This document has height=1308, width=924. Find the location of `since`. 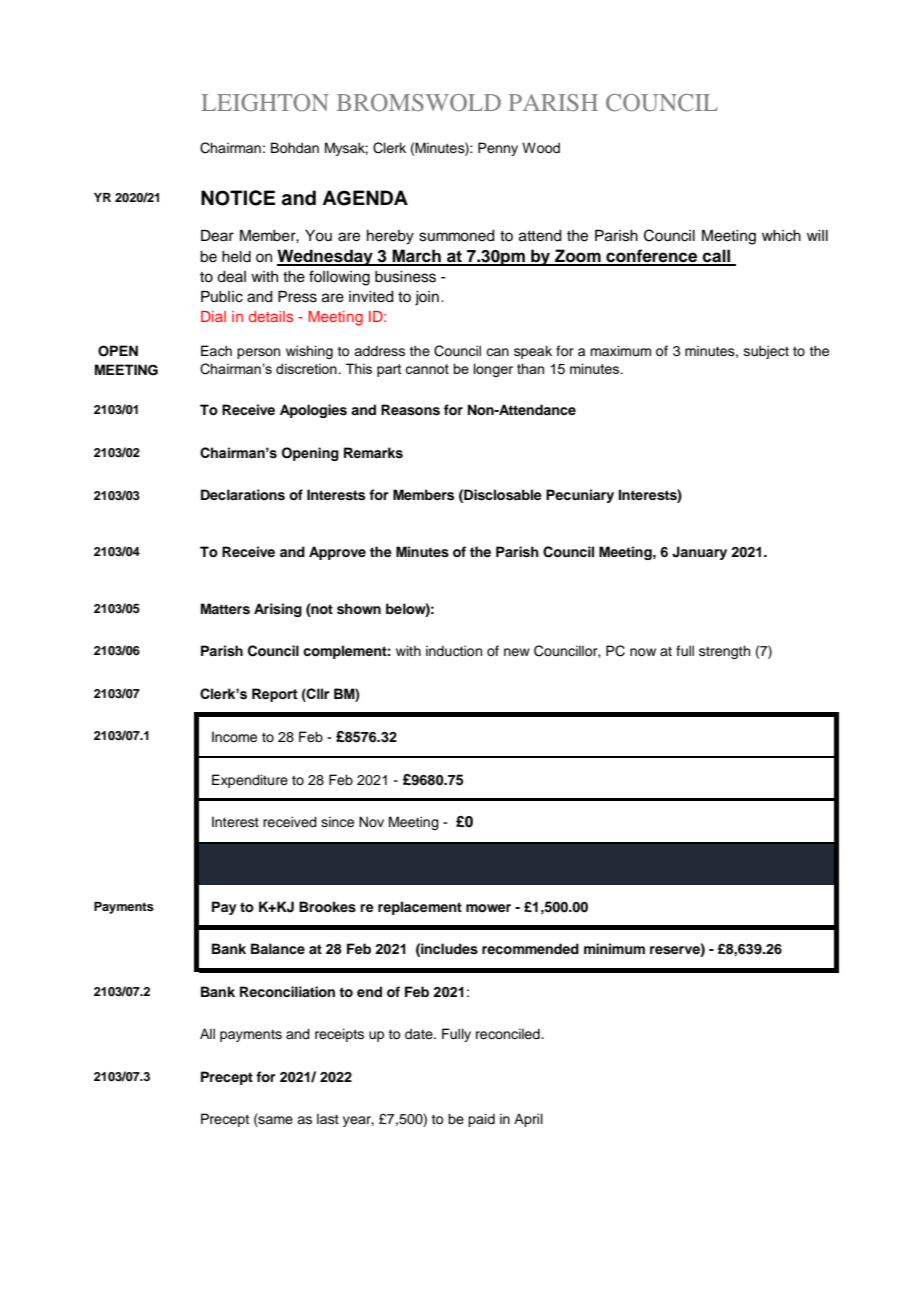

since is located at coordinates (337, 822).
